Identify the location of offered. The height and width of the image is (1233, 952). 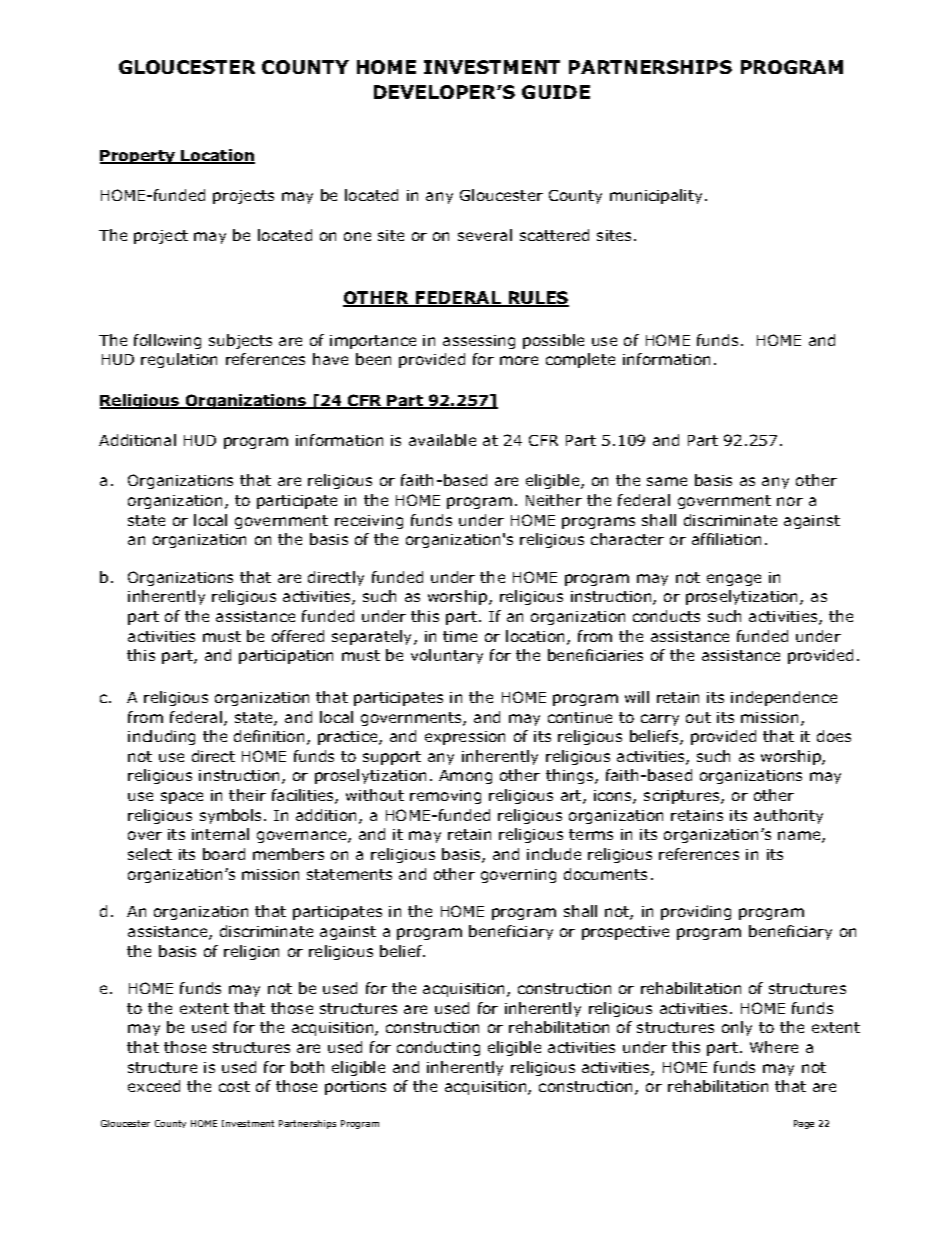
(298, 636).
